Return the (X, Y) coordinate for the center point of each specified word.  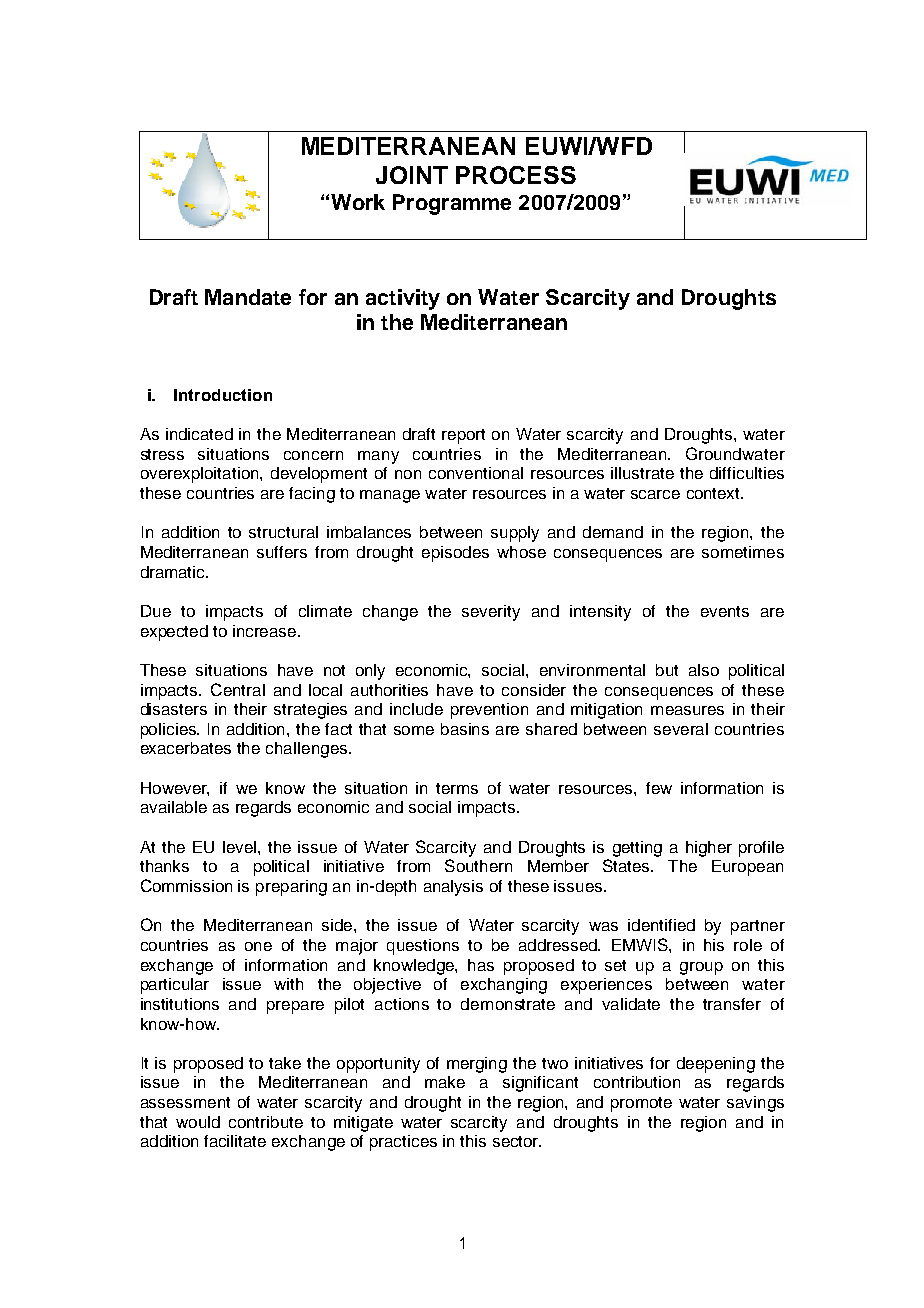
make (445, 1082)
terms (457, 788)
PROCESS (516, 175)
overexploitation (201, 475)
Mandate (248, 297)
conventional (476, 473)
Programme (452, 204)
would (198, 1122)
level (239, 847)
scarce (655, 494)
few (659, 788)
